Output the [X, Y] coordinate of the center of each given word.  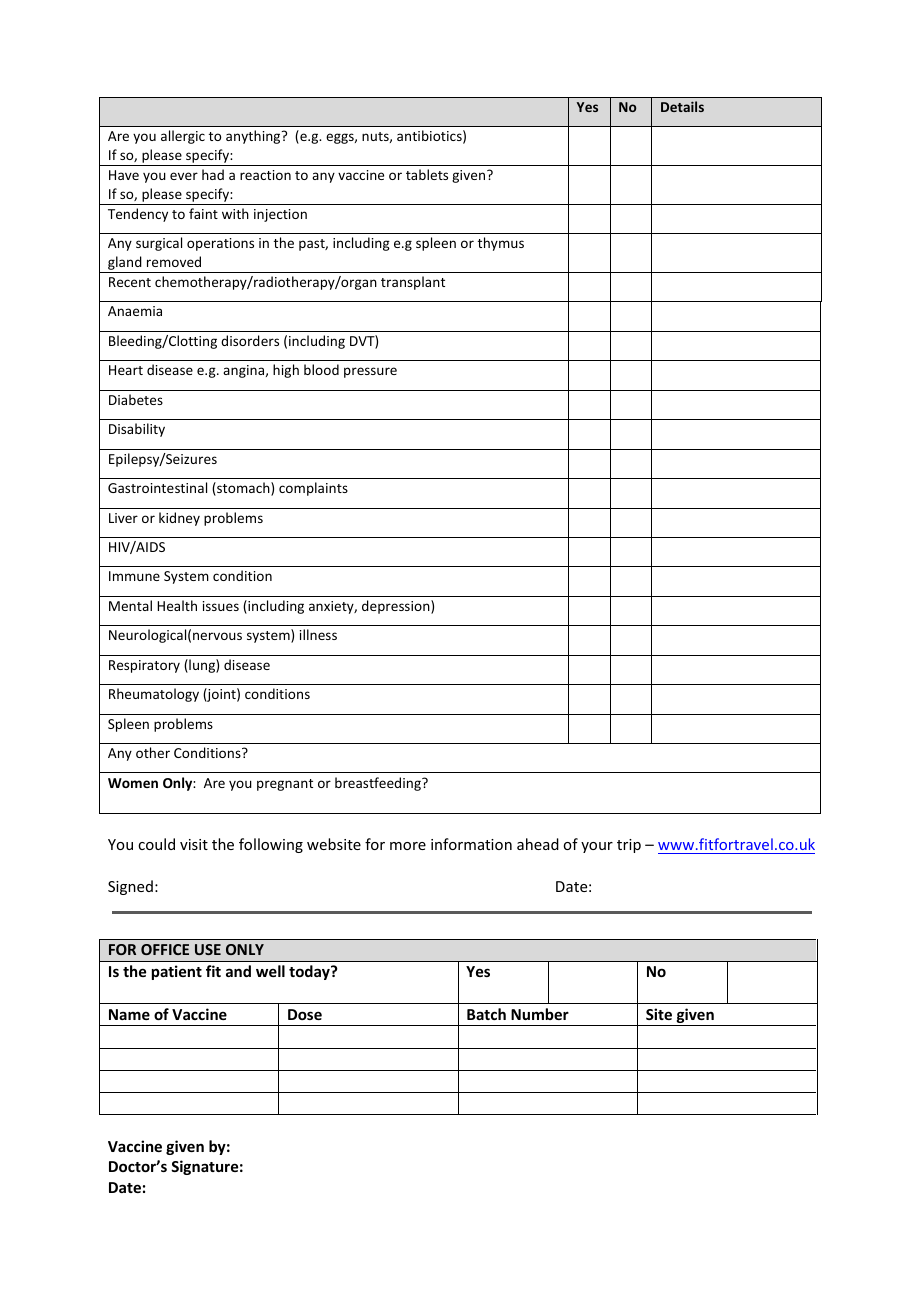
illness [318, 634]
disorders [250, 340]
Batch [486, 1014]
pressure [370, 372]
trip [629, 846]
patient [177, 972]
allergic [183, 137]
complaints [313, 489]
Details [682, 106]
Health [177, 605]
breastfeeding [379, 784]
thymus [501, 244]
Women [133, 783]
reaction [265, 175]
